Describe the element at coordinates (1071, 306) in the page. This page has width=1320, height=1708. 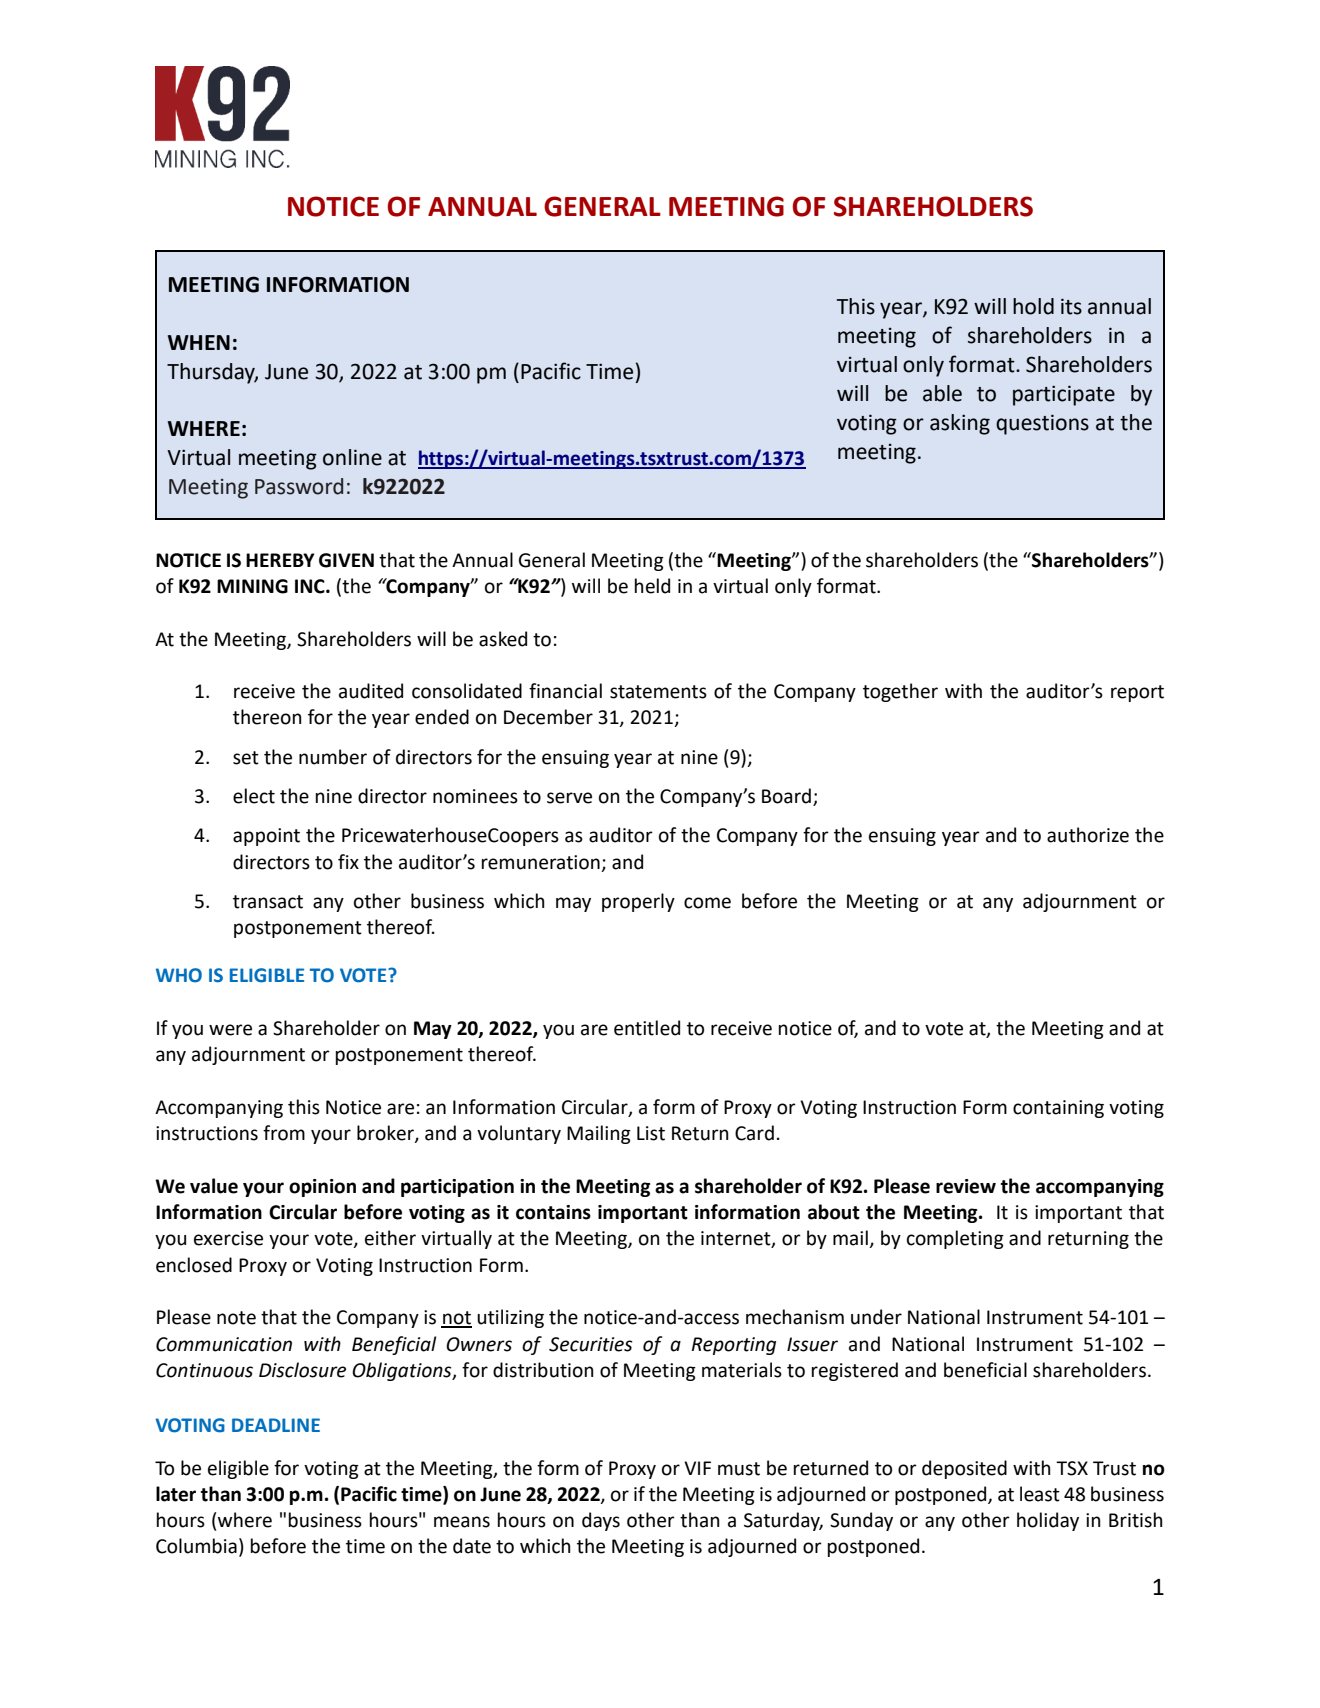
I see `its` at that location.
